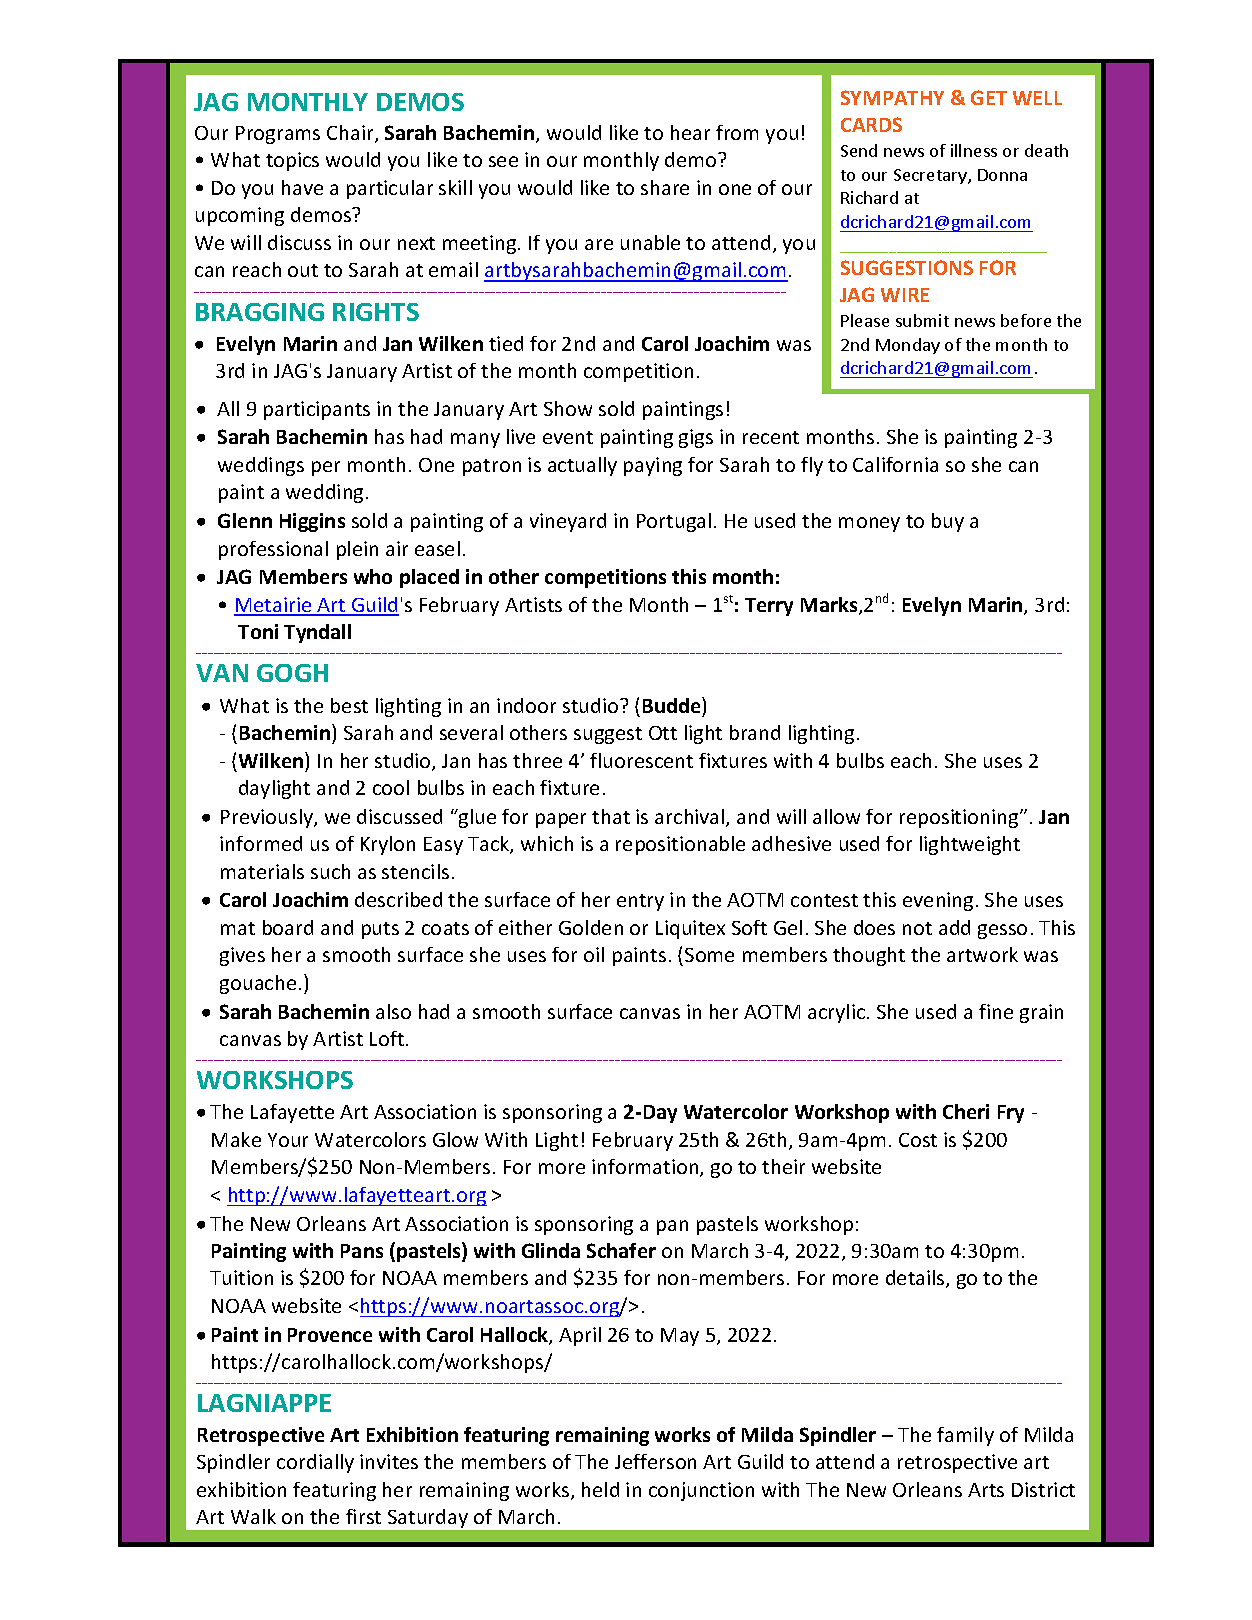 The image size is (1252, 1620). Describe the element at coordinates (655, 1461) in the document. I see `Jefferson` at that location.
